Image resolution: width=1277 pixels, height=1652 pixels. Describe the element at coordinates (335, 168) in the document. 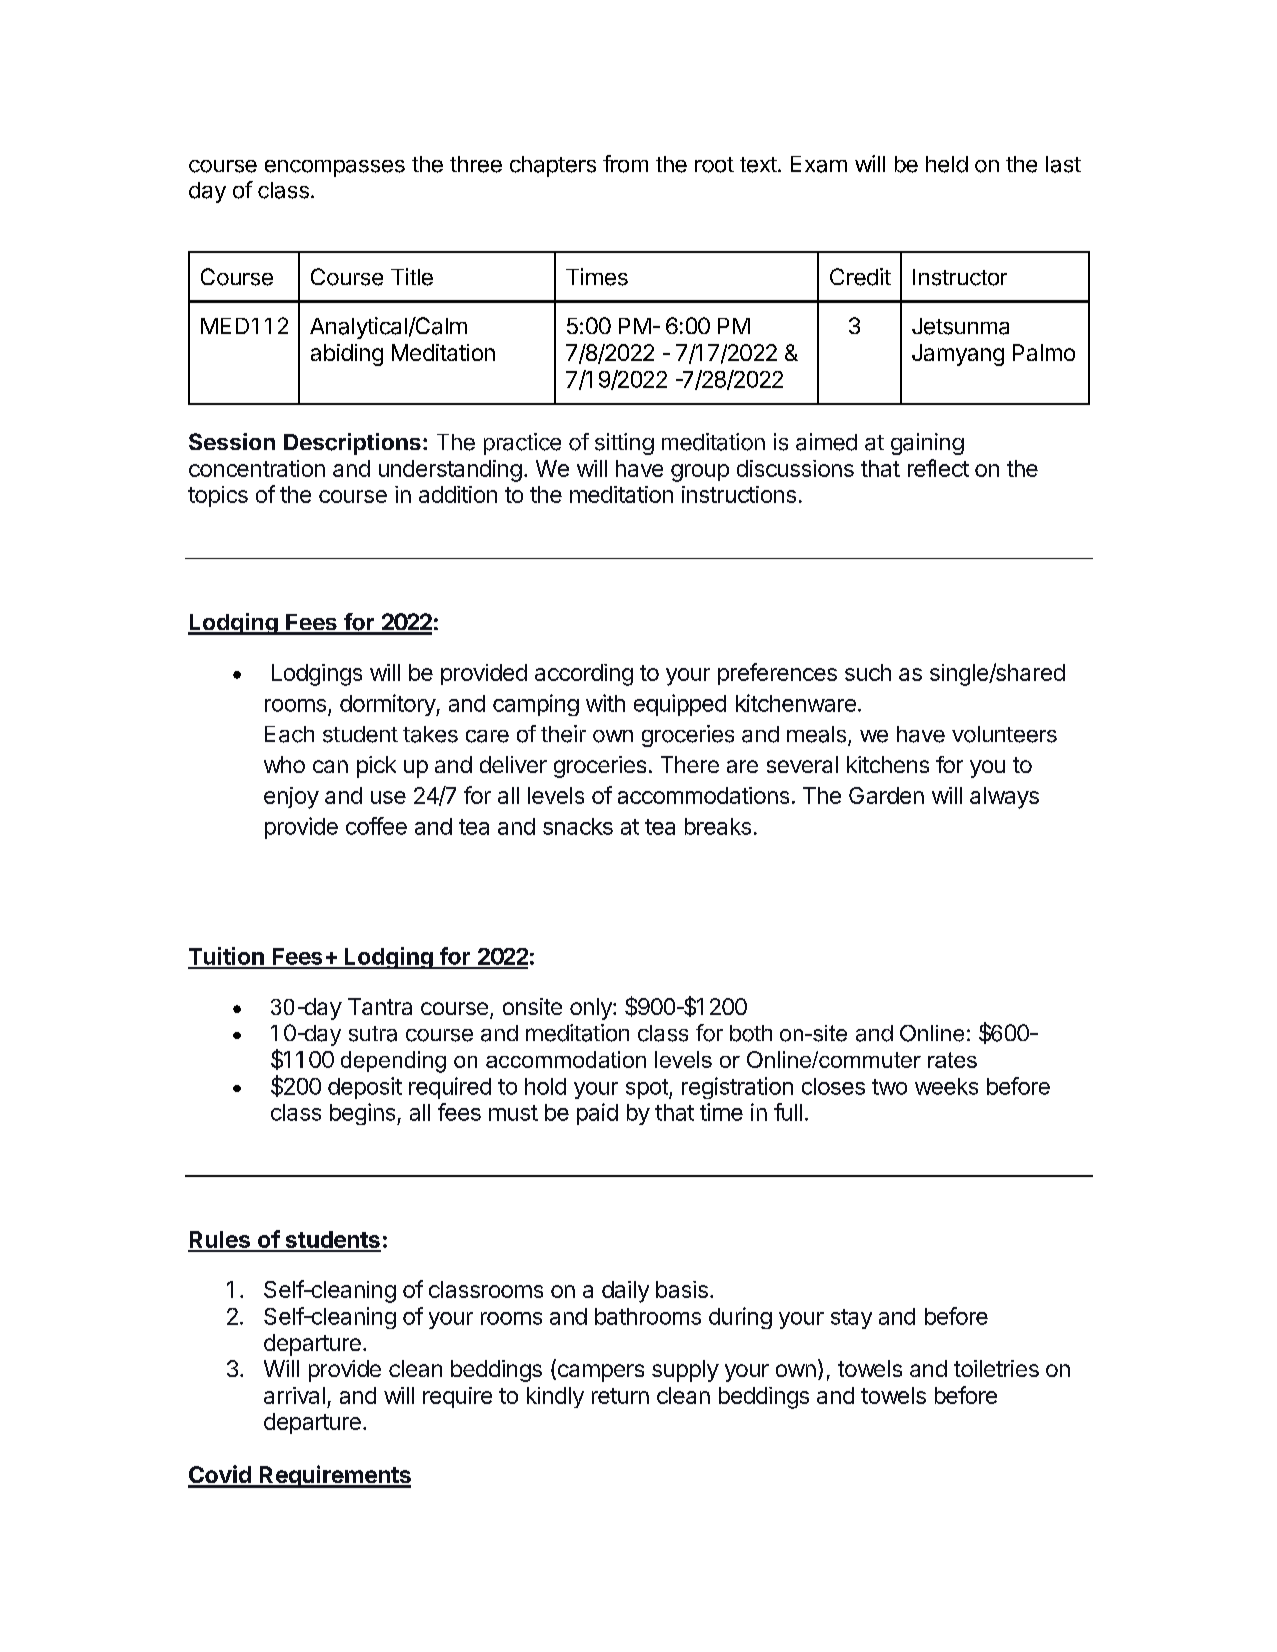

I see `encompasses` at that location.
